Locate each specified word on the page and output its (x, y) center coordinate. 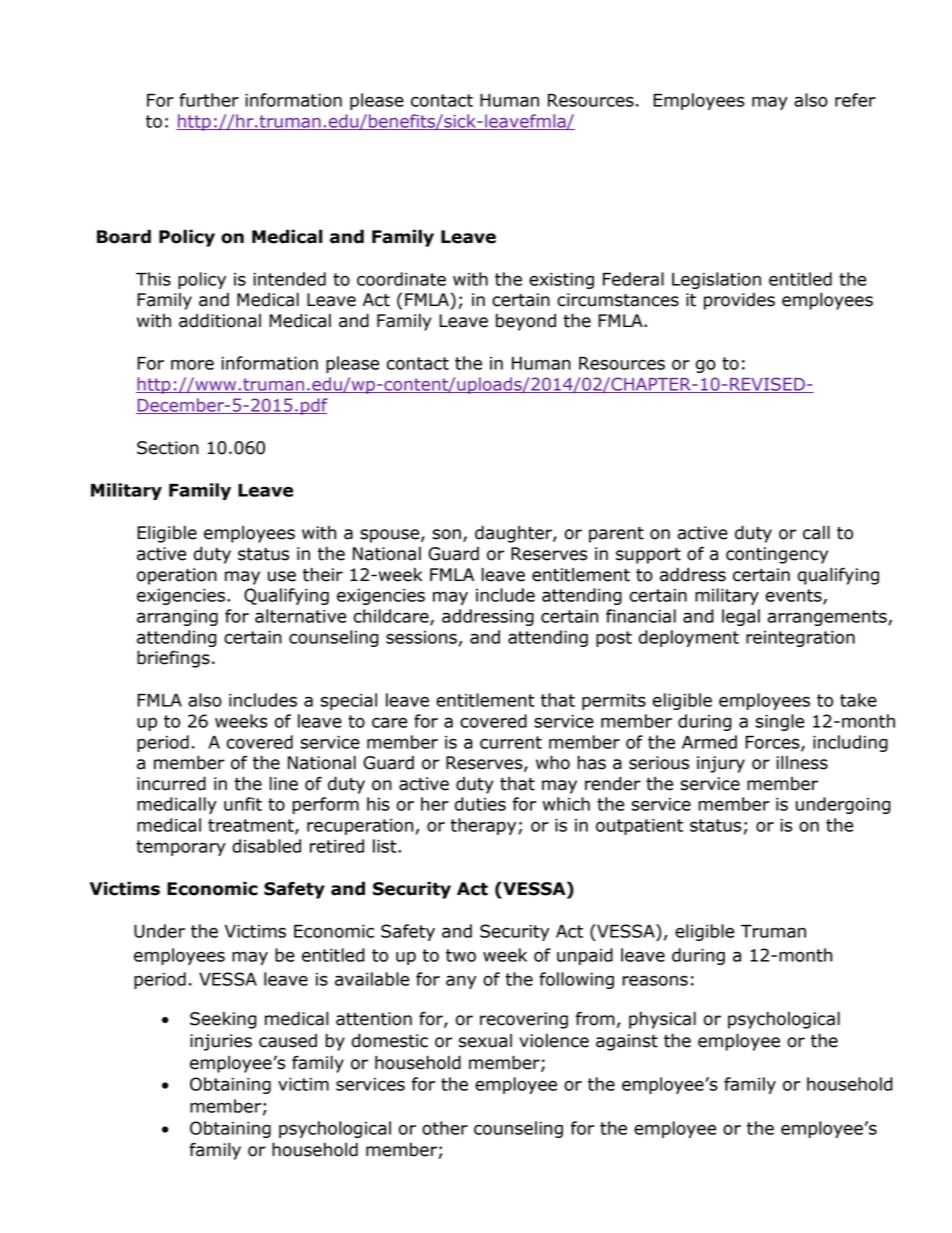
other (445, 1128)
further (209, 100)
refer (855, 100)
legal (741, 617)
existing (561, 281)
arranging (177, 618)
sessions (421, 637)
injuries (221, 1042)
